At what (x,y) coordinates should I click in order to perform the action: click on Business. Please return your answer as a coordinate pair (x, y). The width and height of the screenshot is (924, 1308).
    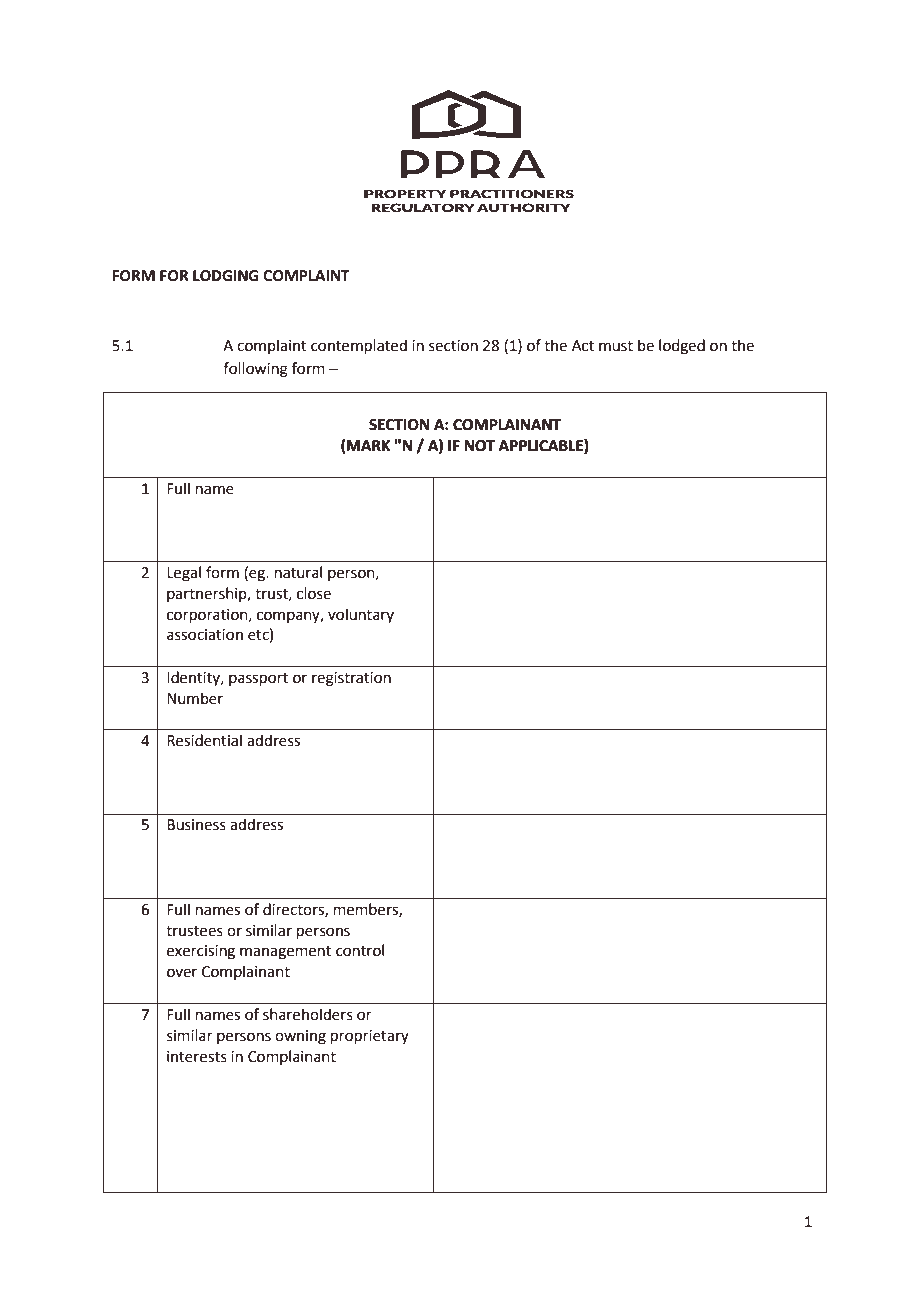
    Looking at the image, I should click on (196, 825).
